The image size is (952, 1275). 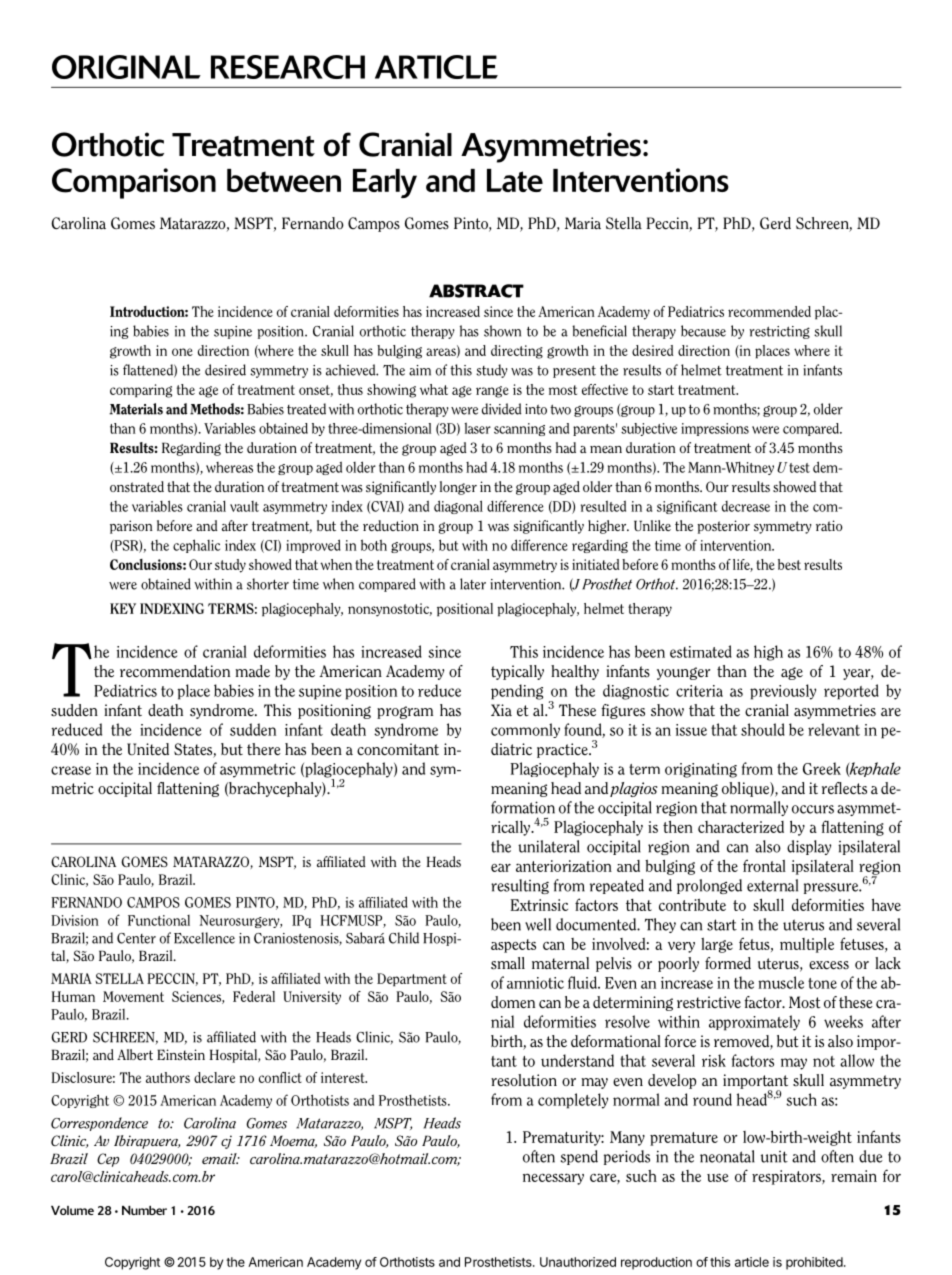 I want to click on Center, so click(x=136, y=938).
